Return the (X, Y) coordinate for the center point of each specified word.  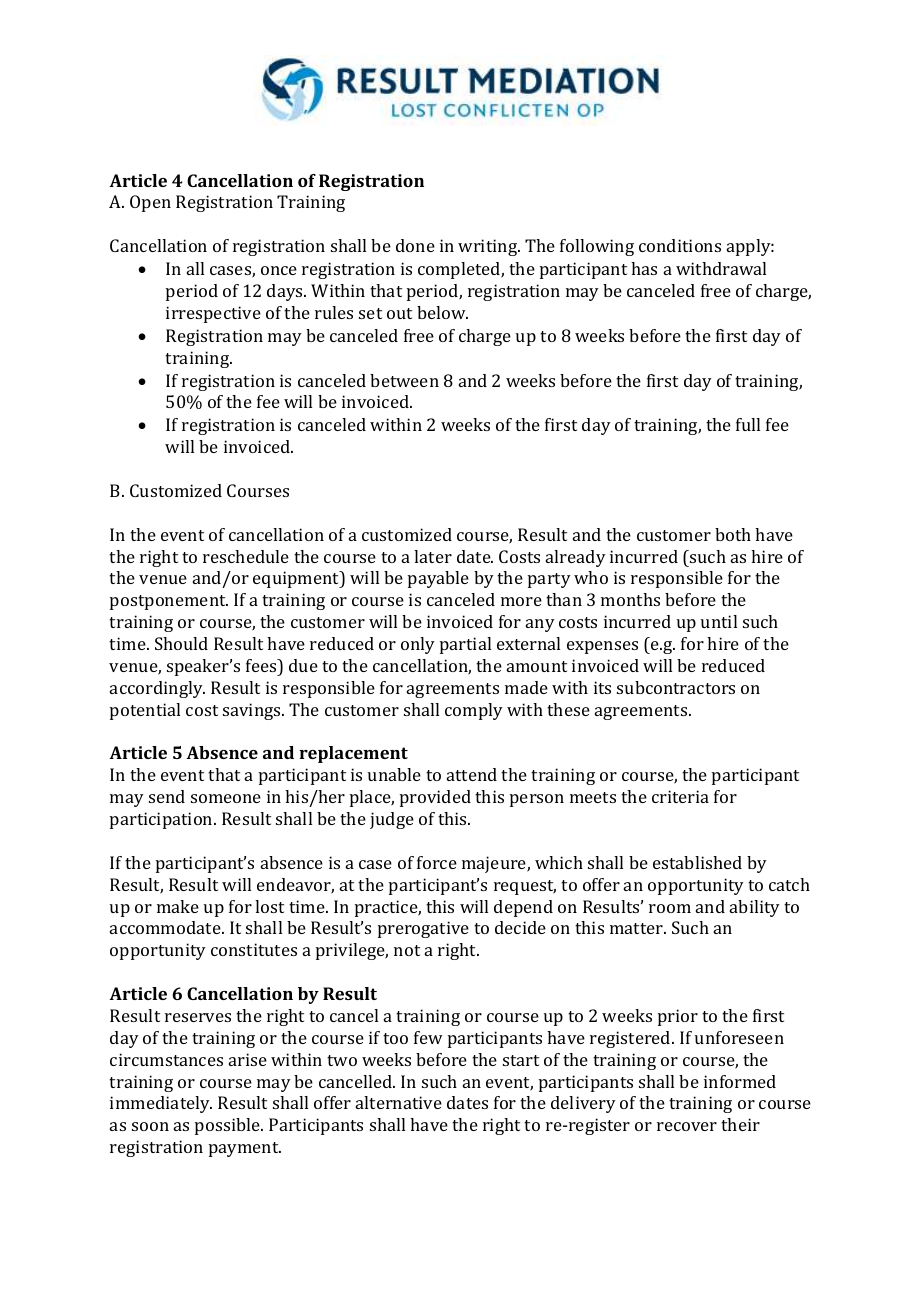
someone (226, 798)
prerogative (423, 929)
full (748, 424)
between (404, 380)
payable (438, 579)
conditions (680, 245)
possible (228, 1126)
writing (489, 247)
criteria (680, 796)
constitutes (254, 949)
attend (472, 774)
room (670, 908)
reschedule (246, 556)
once (279, 270)
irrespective (213, 314)
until (719, 621)
